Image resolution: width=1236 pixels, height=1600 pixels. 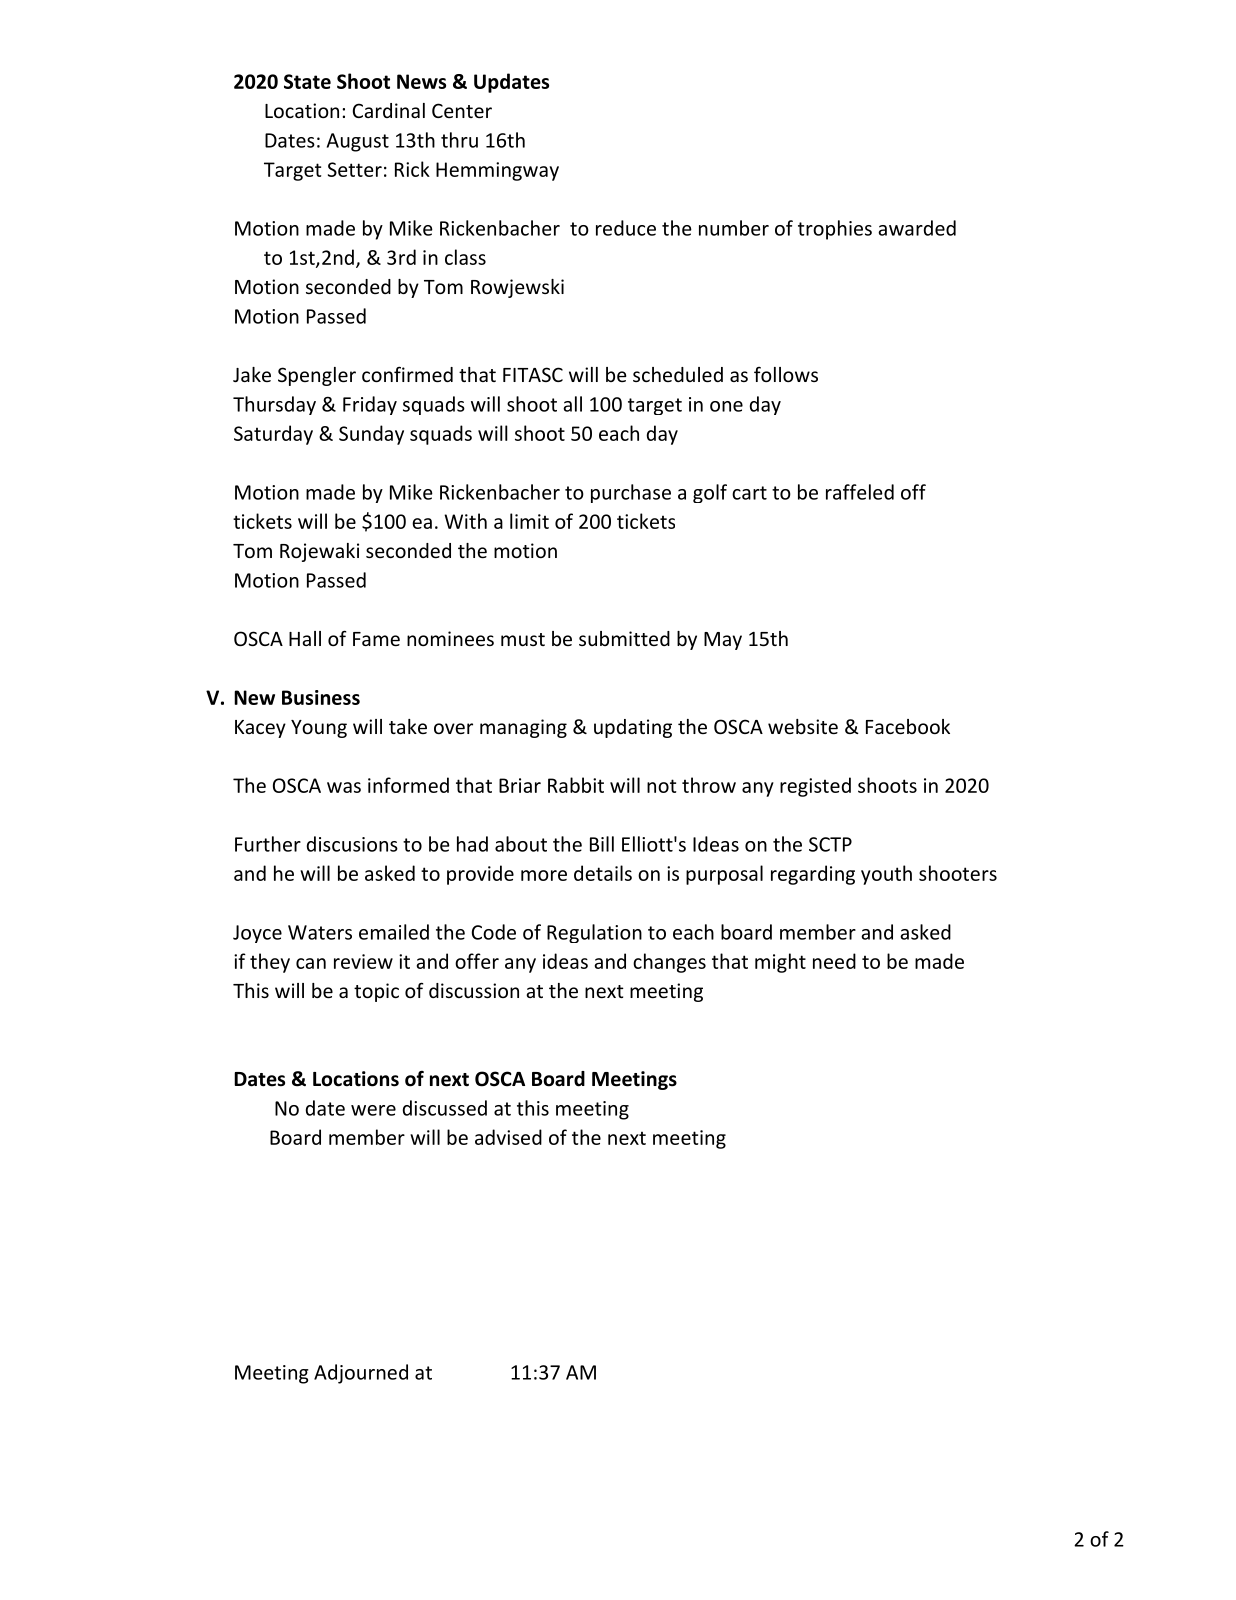 What do you see at coordinates (631, 493) in the document?
I see `purchase` at bounding box center [631, 493].
